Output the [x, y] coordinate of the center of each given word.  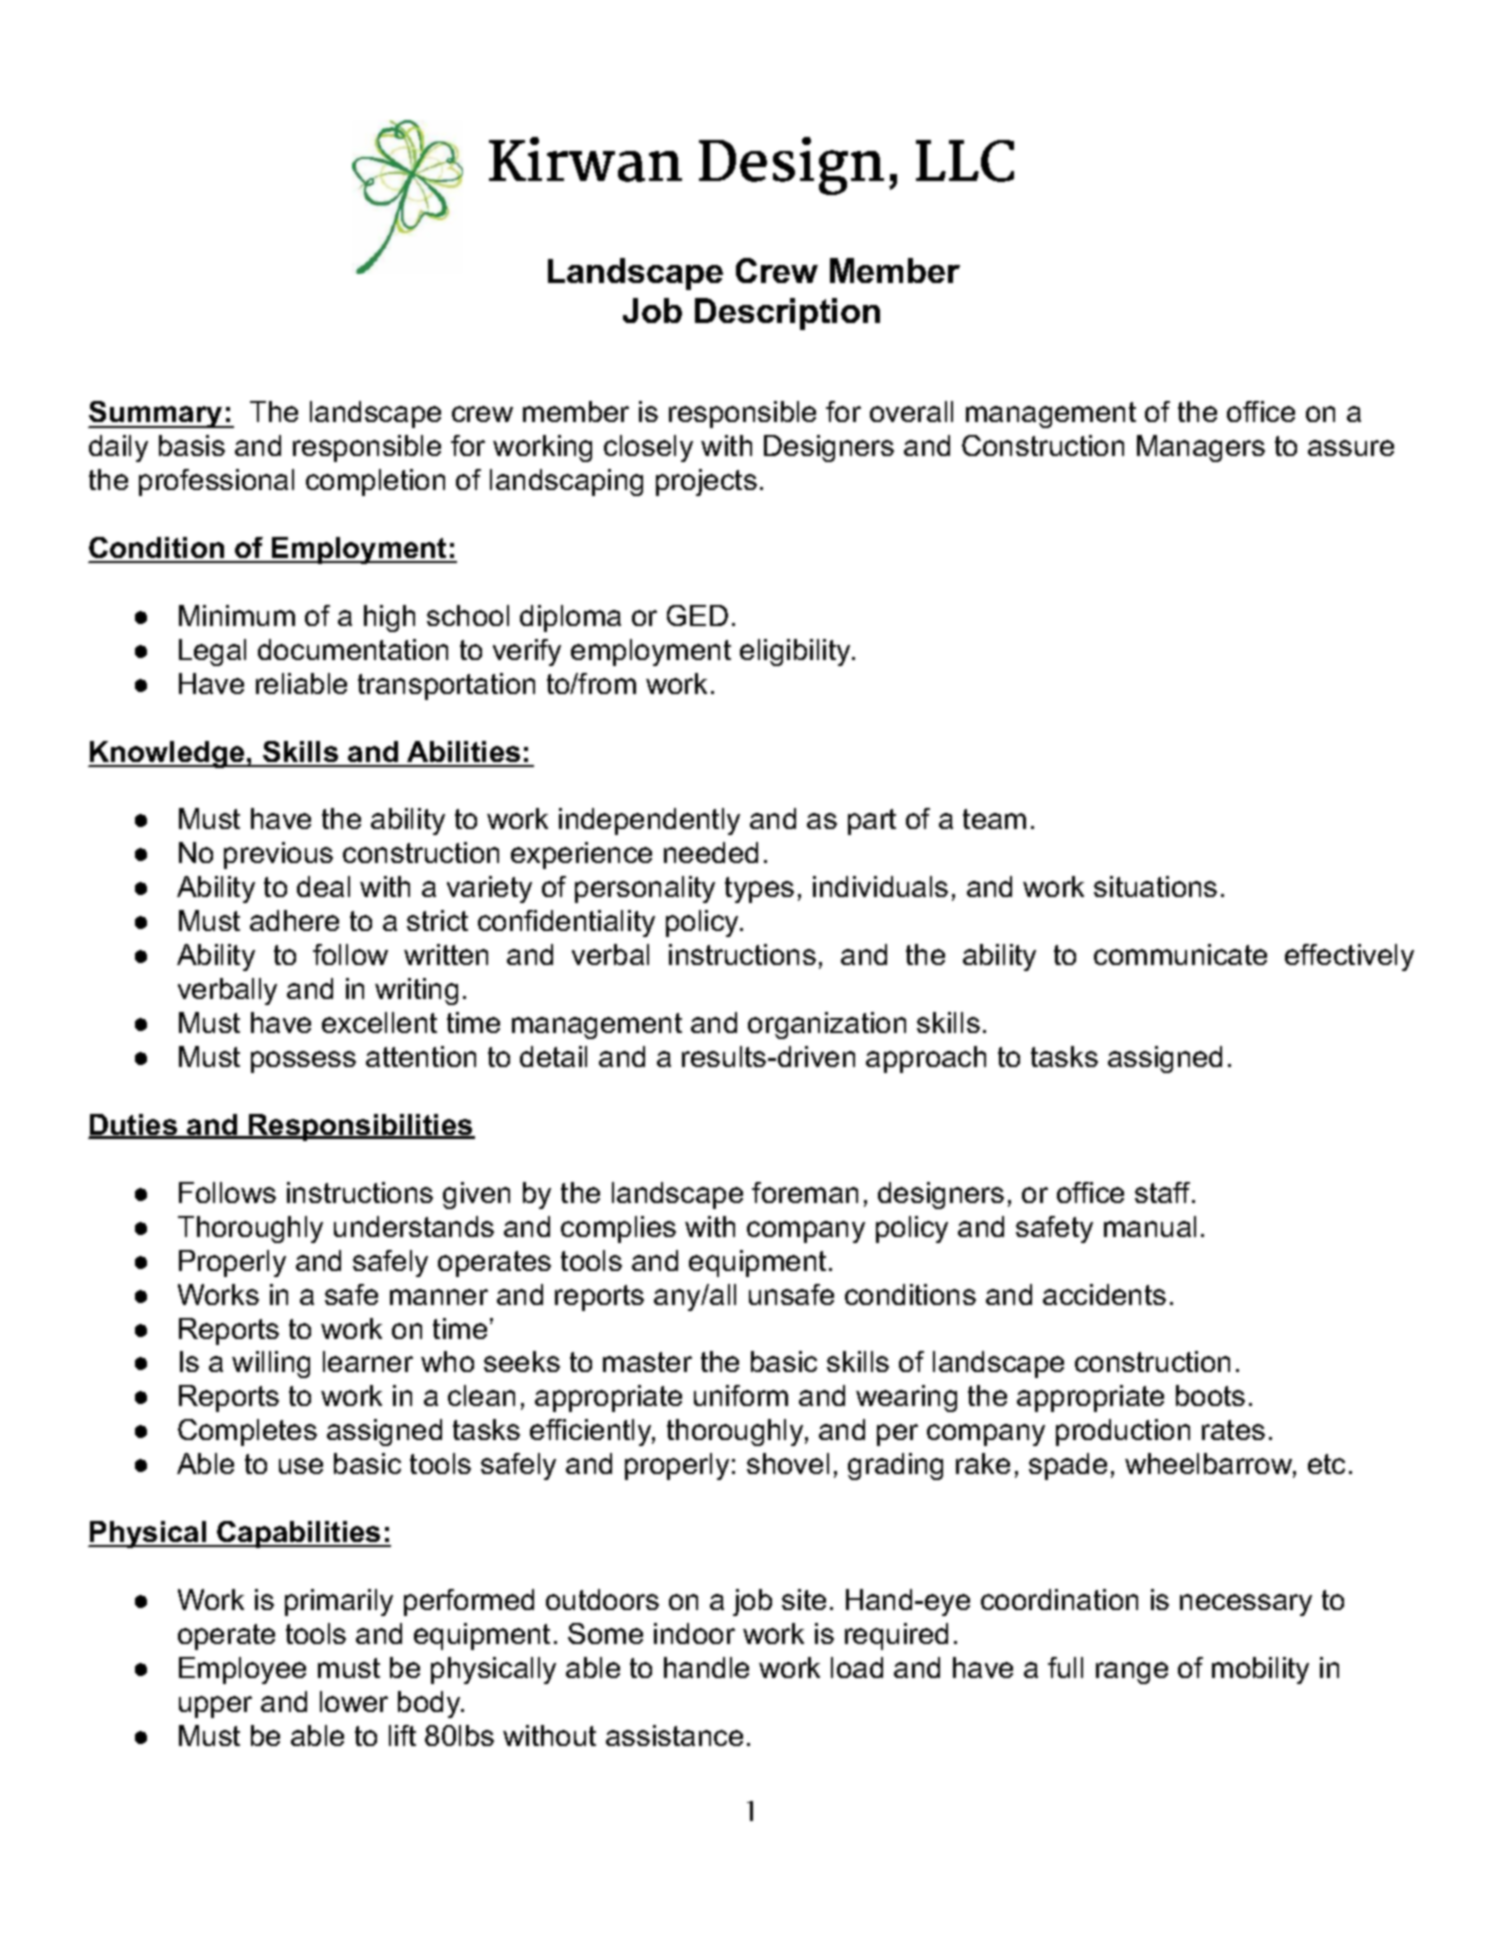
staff [1164, 1192]
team [994, 819]
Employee [242, 1670]
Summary [156, 414]
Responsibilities [361, 1127]
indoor [694, 1633]
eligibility [796, 652]
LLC [965, 161]
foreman [805, 1192]
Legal [212, 652]
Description [787, 314]
